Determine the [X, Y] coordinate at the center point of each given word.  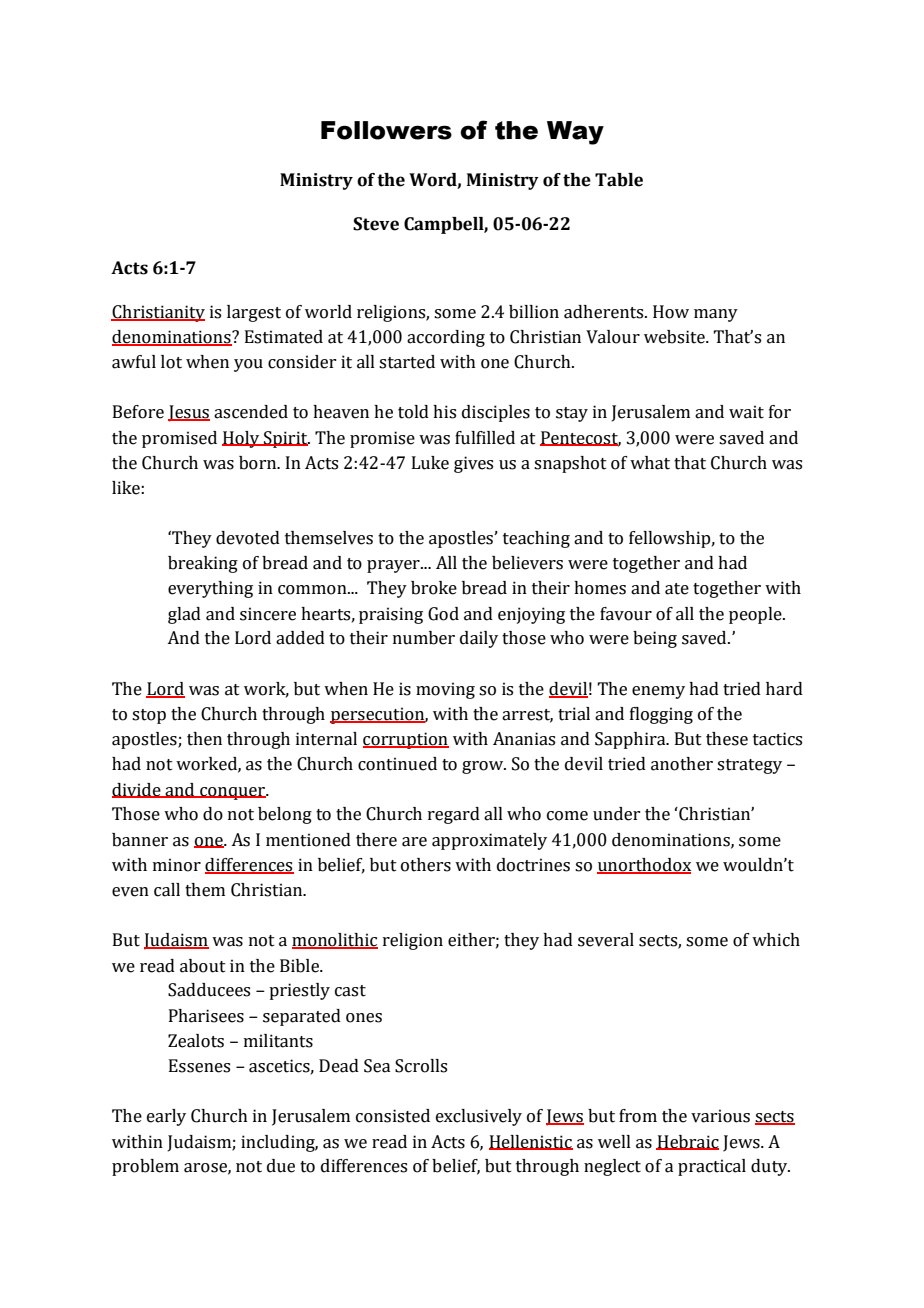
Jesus [189, 413]
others [426, 865]
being [655, 639]
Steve [376, 224]
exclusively [479, 1117]
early [166, 1117]
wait [746, 412]
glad [184, 615]
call [167, 890]
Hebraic [687, 1142]
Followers [386, 130]
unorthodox [644, 866]
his [444, 412]
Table [619, 180]
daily [479, 639]
